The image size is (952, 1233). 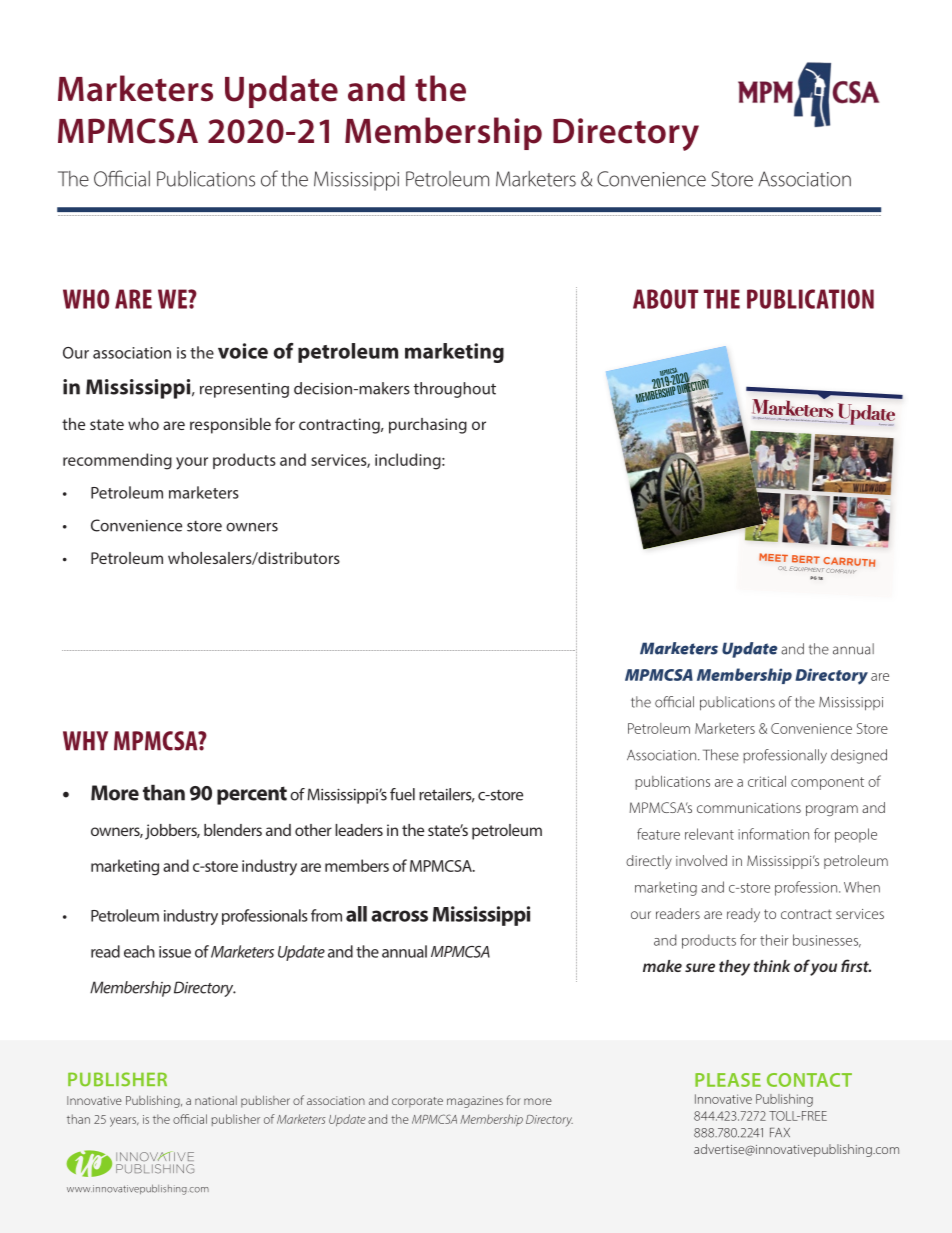 I want to click on information, so click(x=773, y=834).
